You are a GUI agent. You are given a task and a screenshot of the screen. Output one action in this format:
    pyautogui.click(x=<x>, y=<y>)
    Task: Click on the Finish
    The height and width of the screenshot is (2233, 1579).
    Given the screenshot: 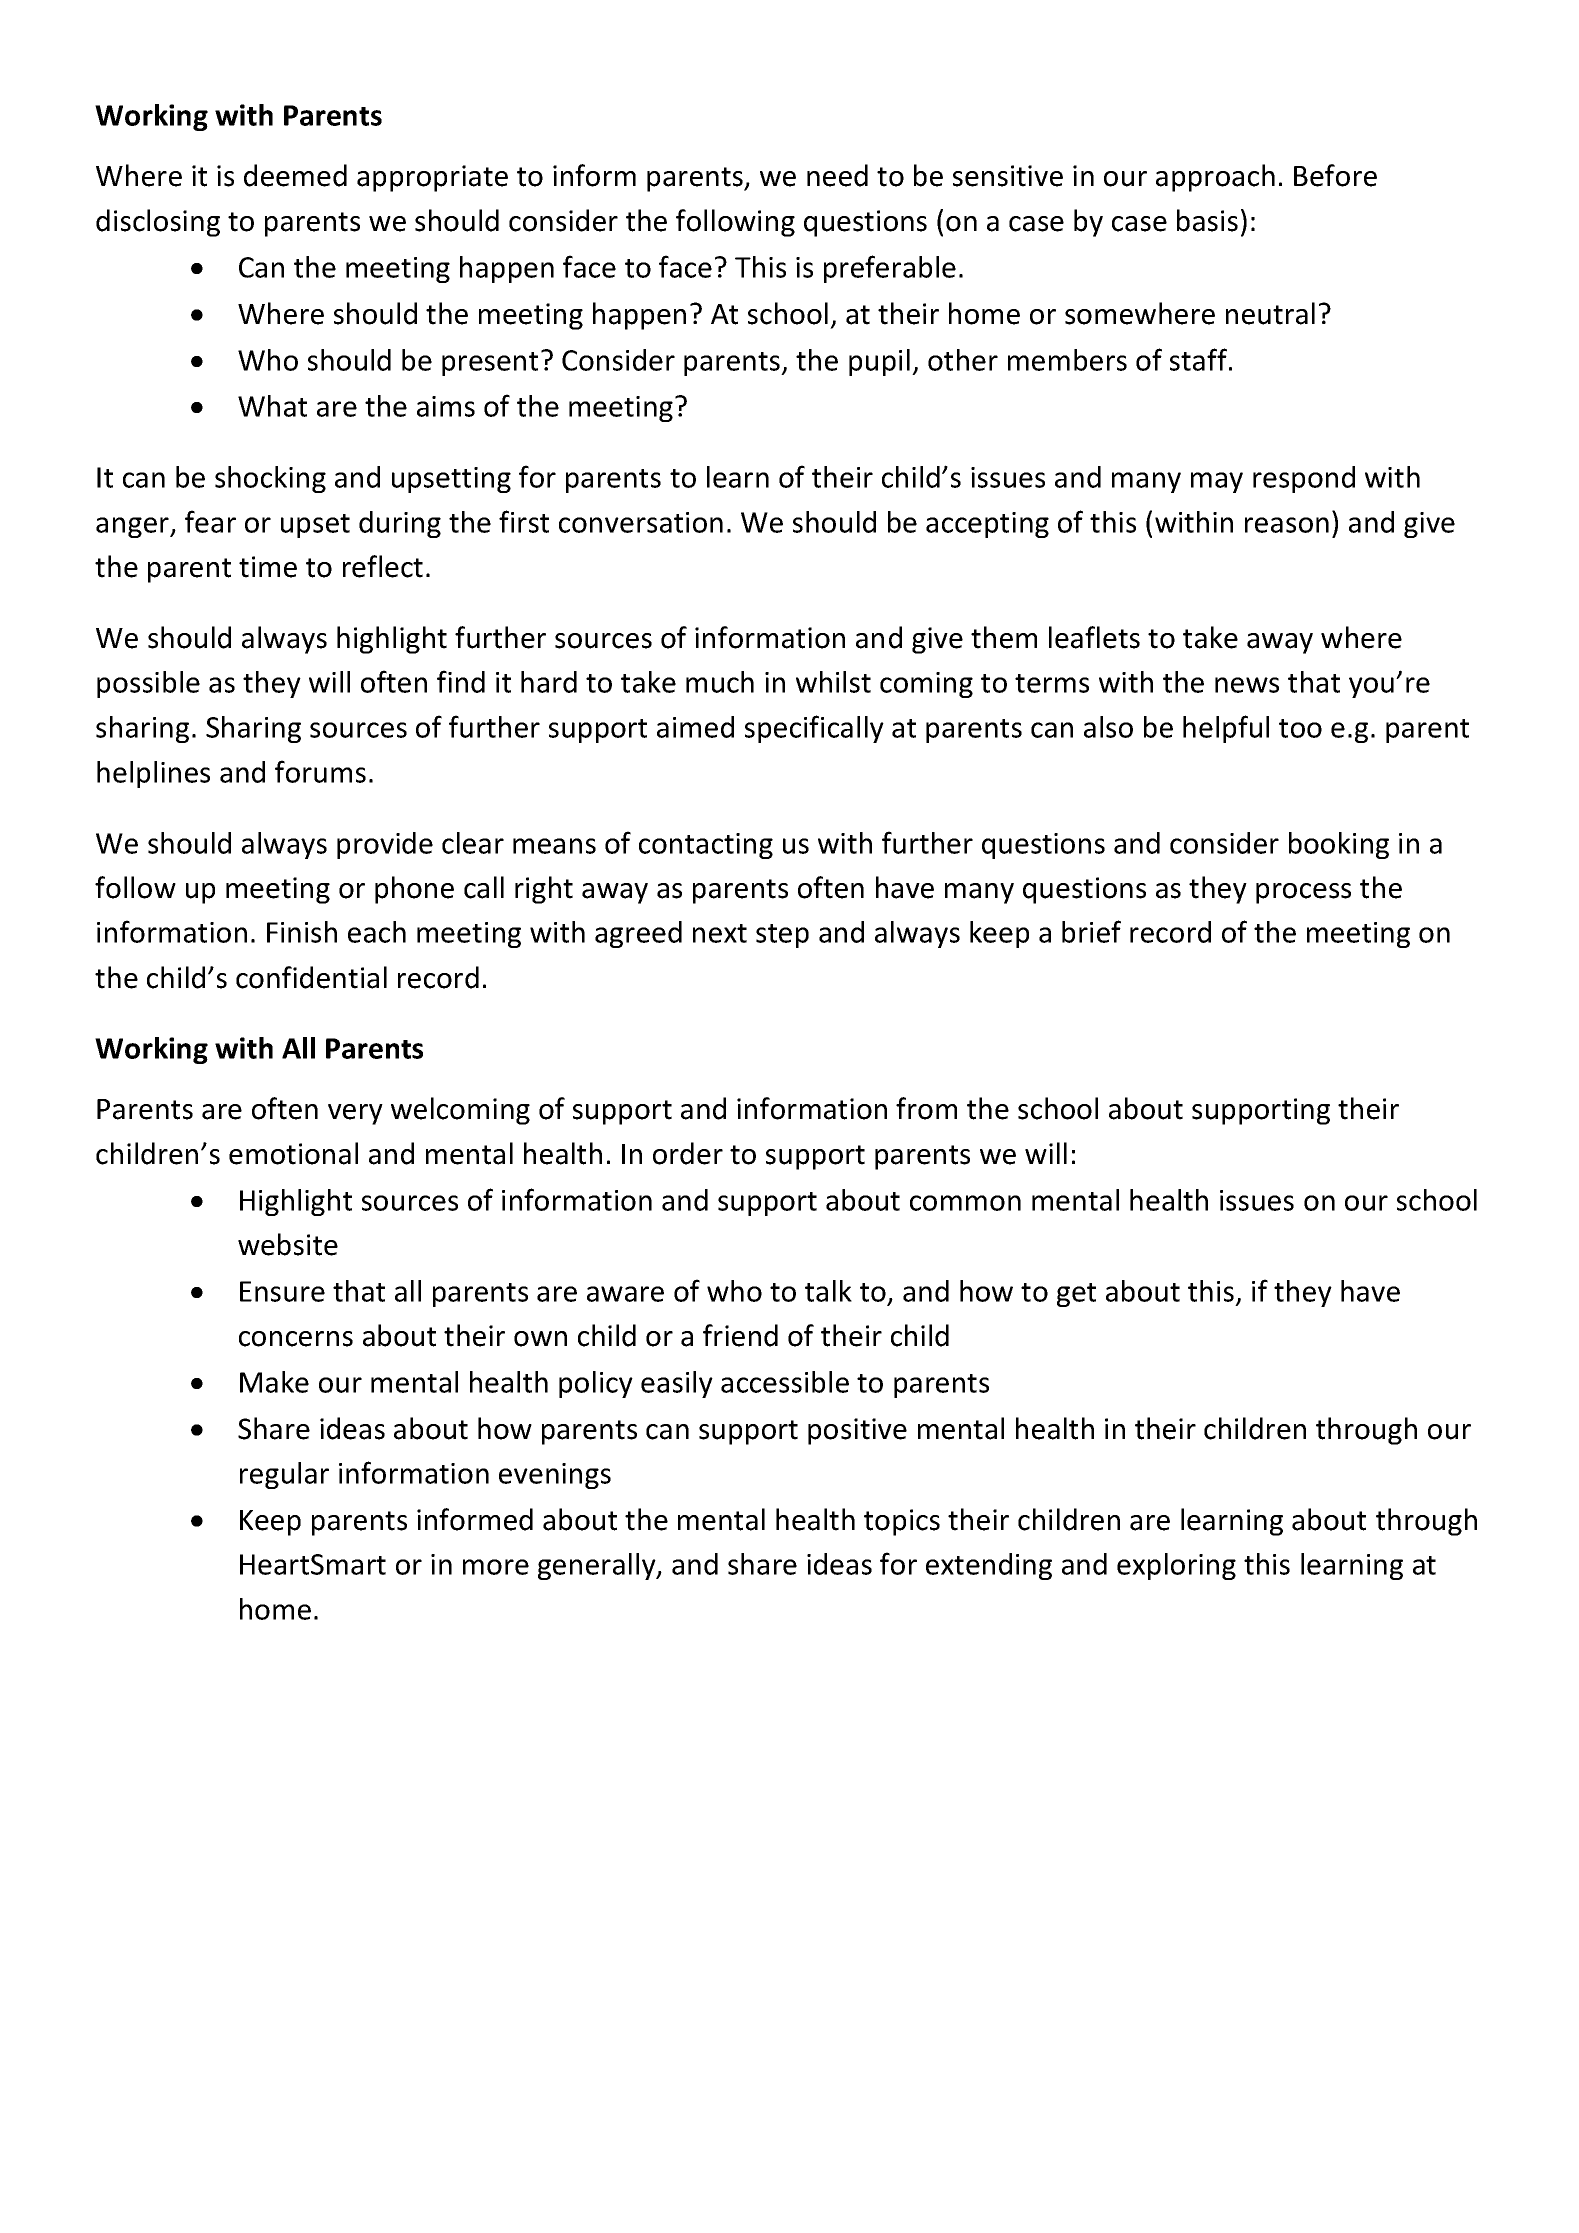 What is the action you would take?
    pyautogui.click(x=302, y=932)
